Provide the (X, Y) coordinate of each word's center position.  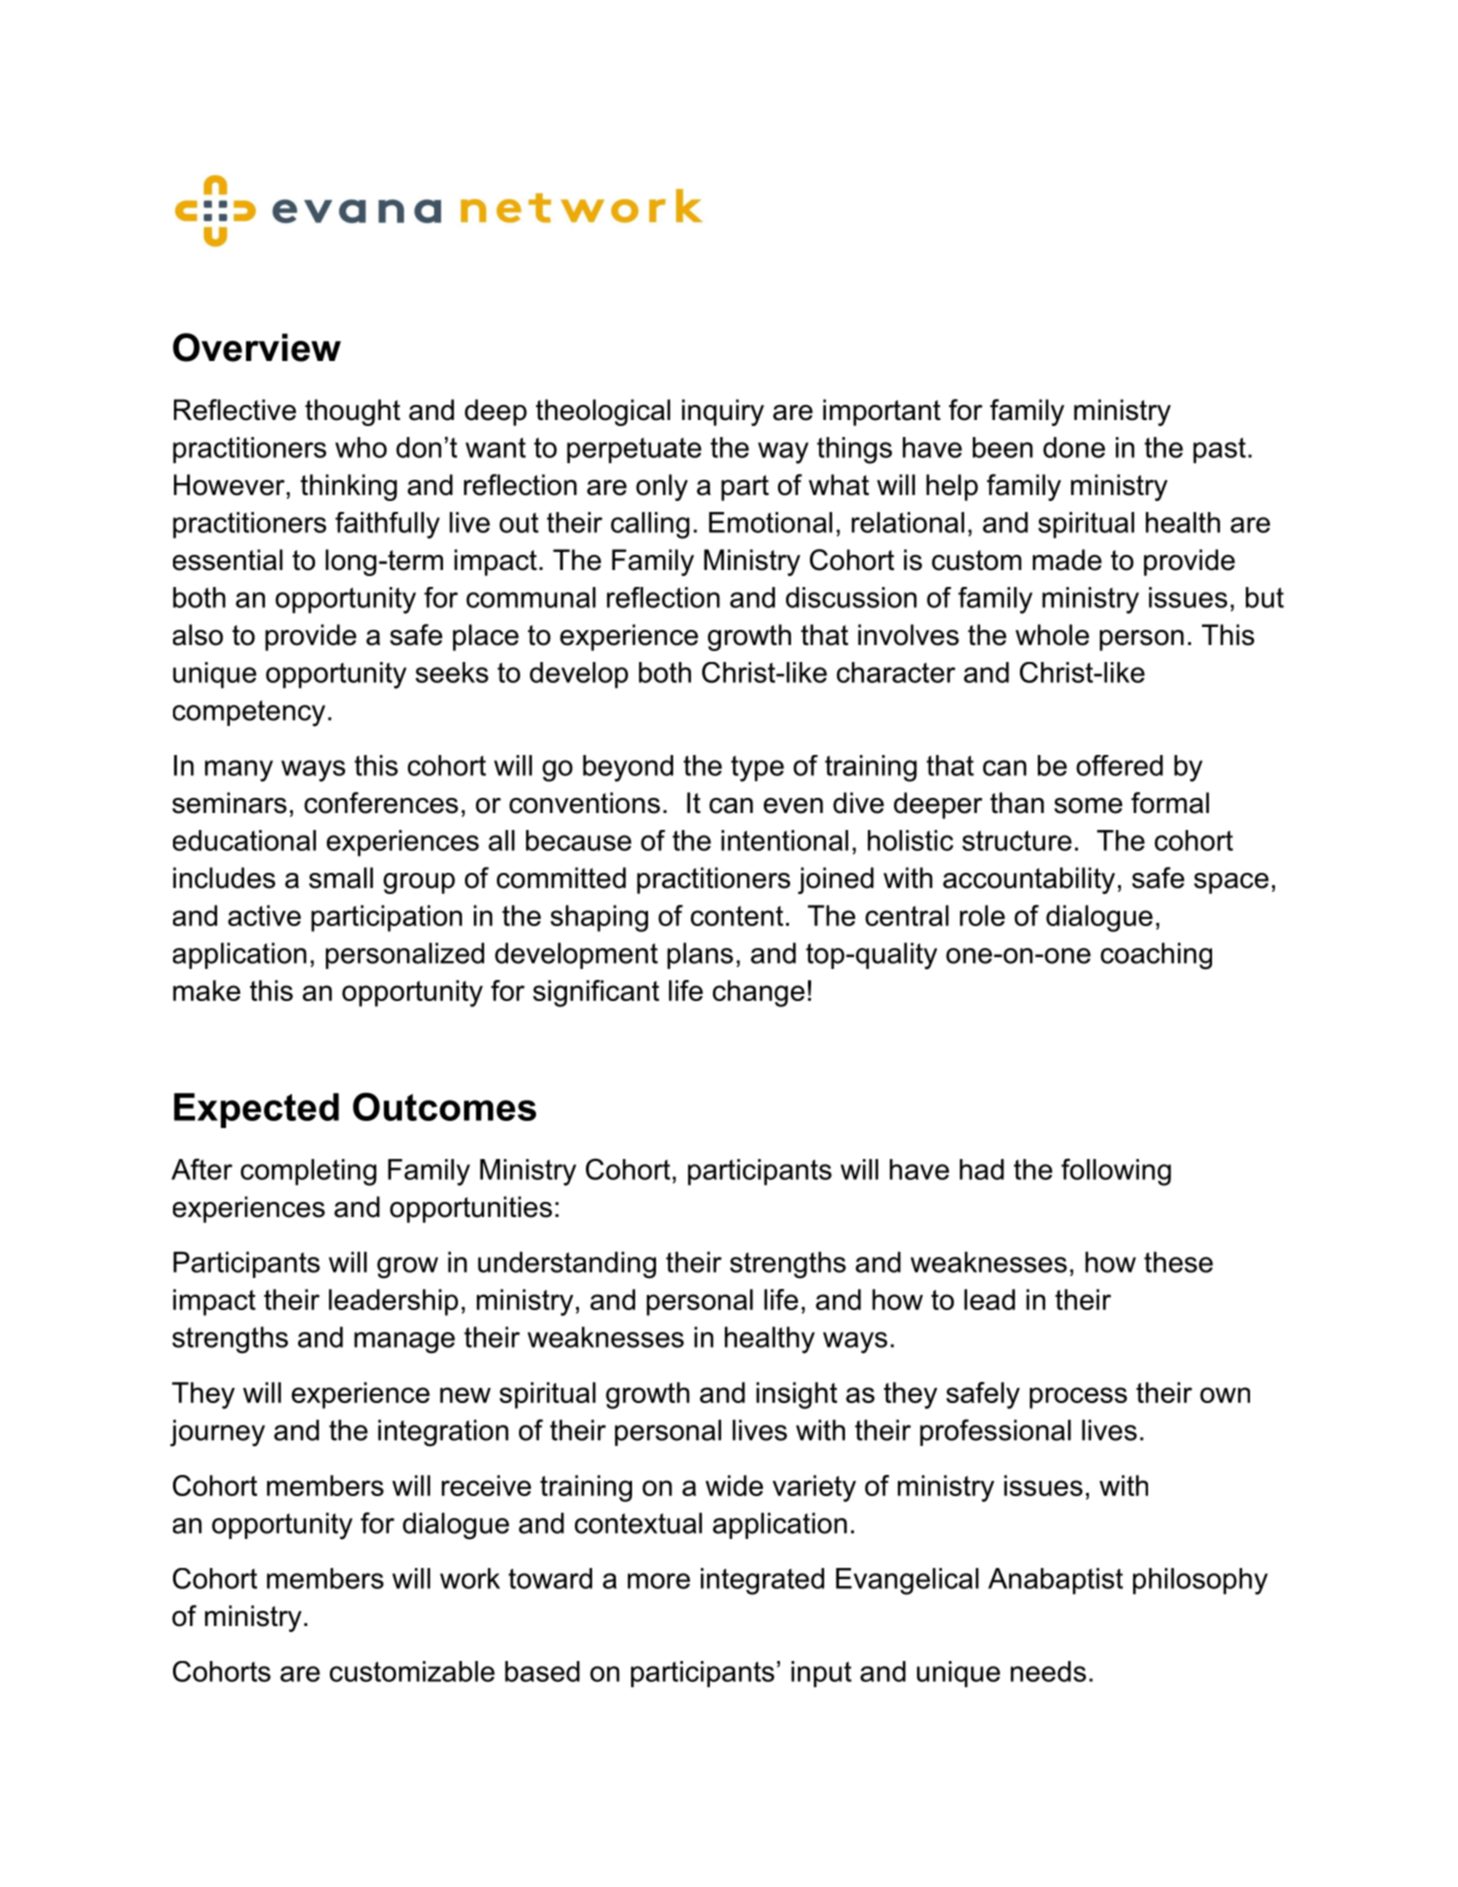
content (737, 916)
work (470, 1578)
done (1074, 447)
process (1078, 1398)
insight (796, 1395)
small (341, 878)
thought (352, 412)
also (198, 635)
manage (404, 1343)
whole (1052, 635)
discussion (851, 597)
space (1231, 883)
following (1116, 1172)
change (759, 993)
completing (309, 1172)
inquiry (723, 412)
